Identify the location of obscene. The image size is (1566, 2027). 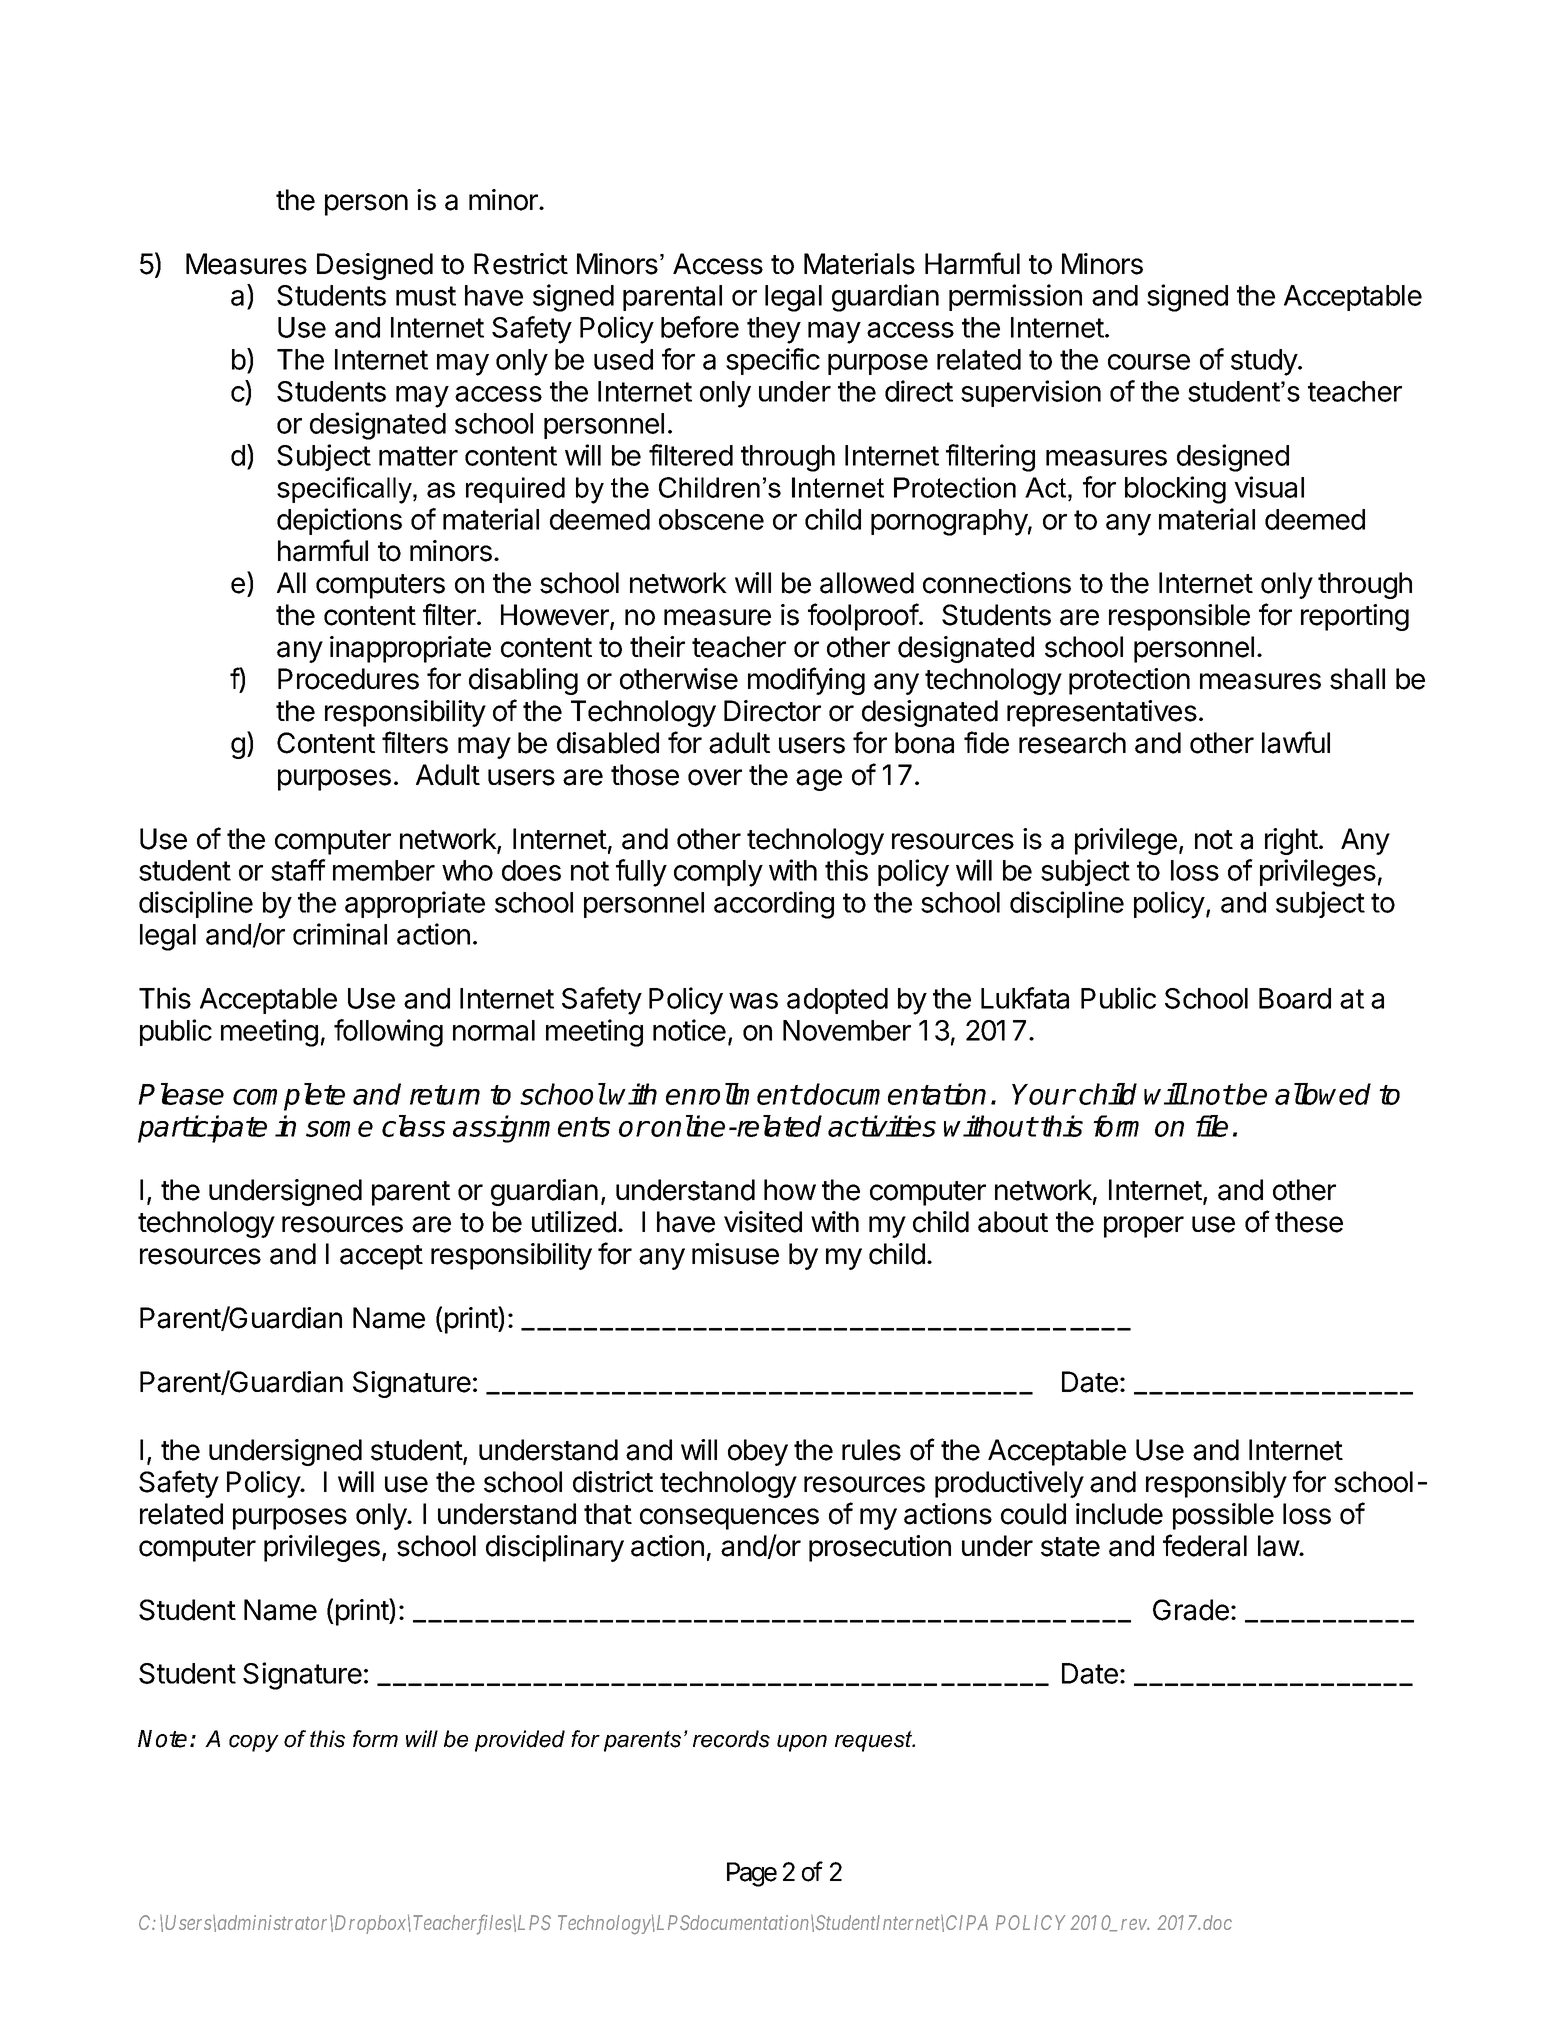
(711, 519).
